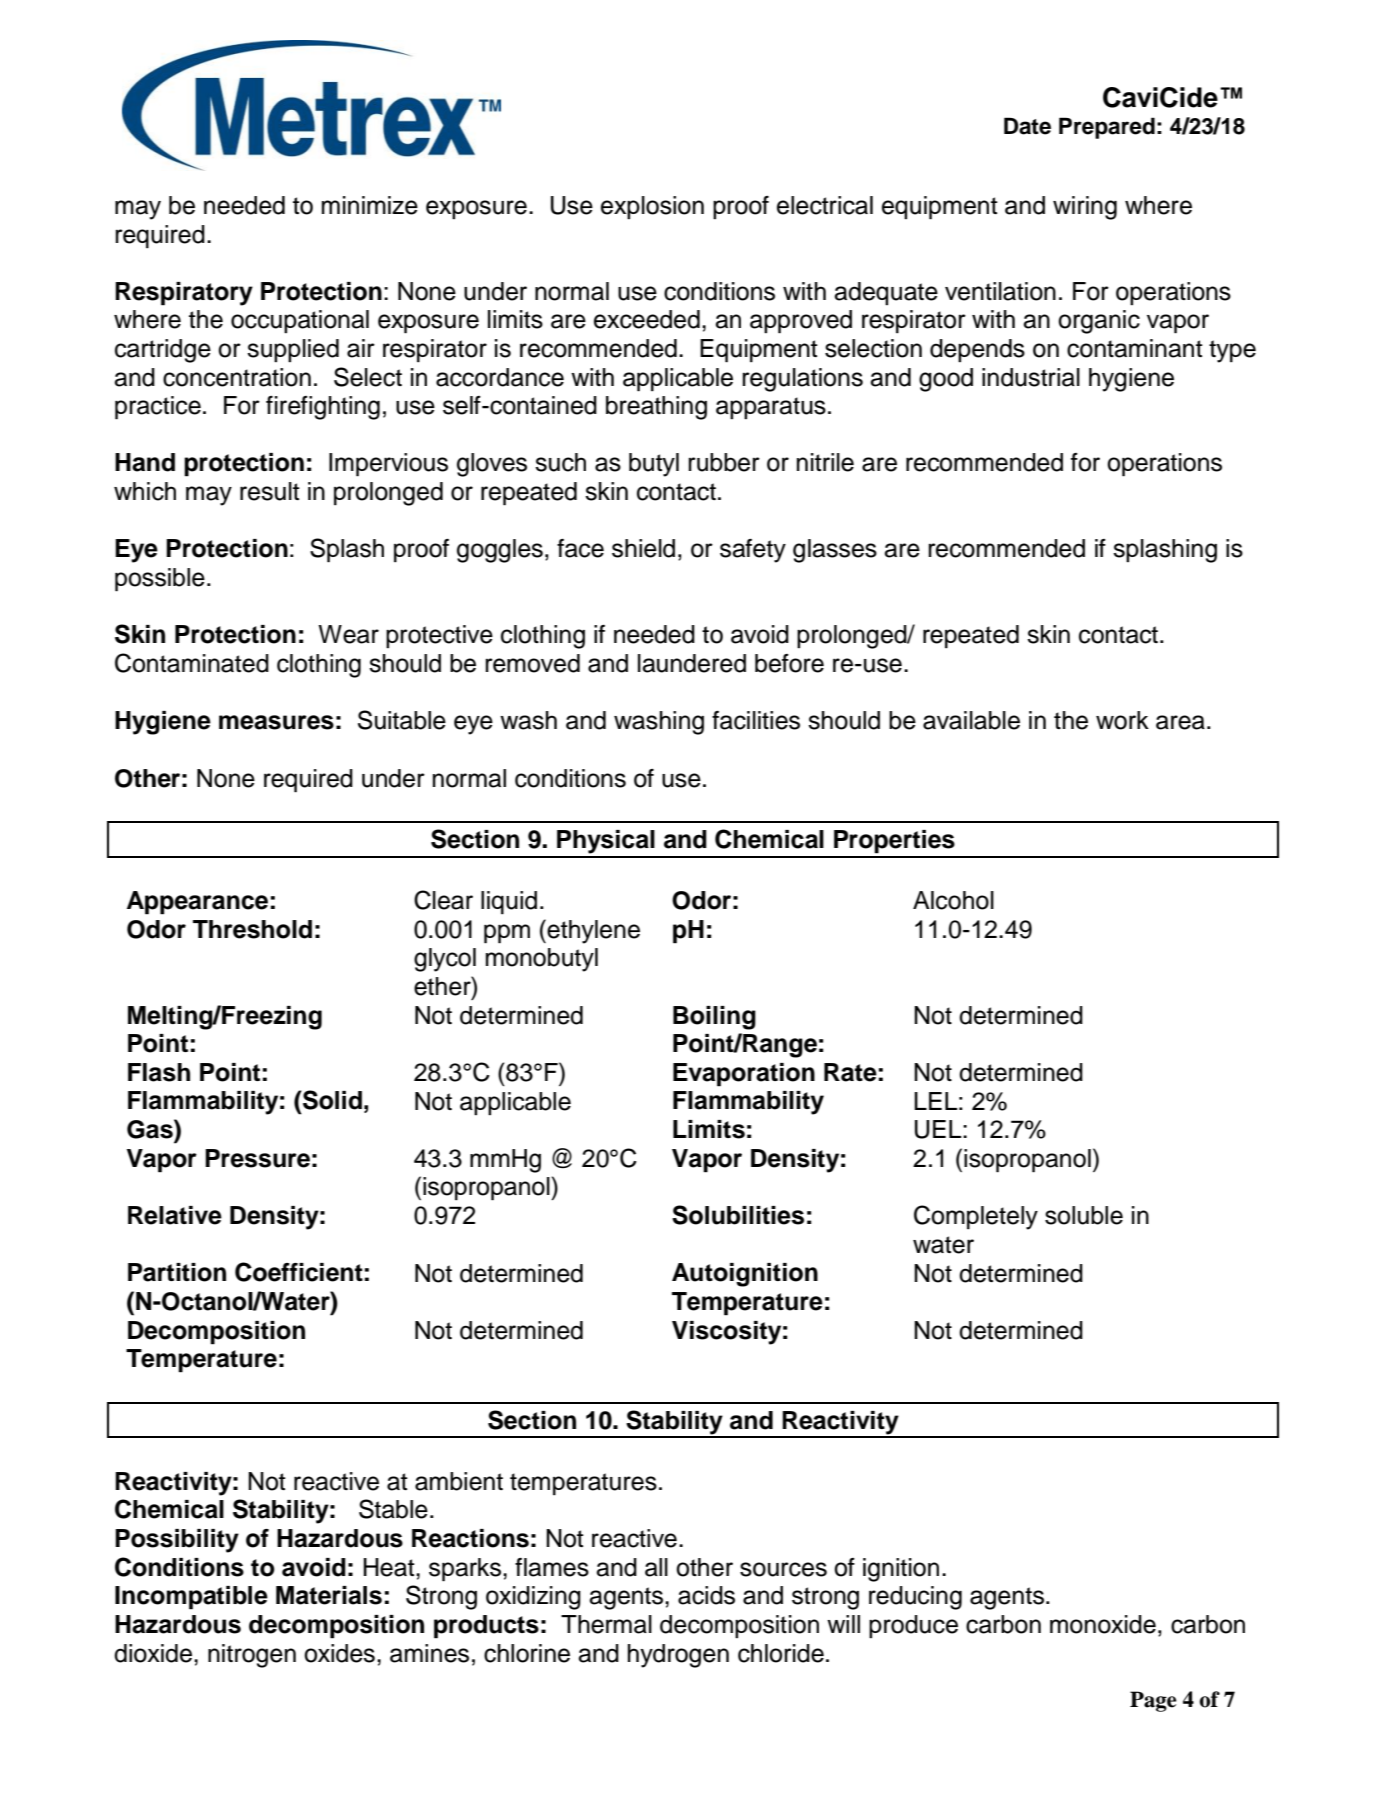 The image size is (1386, 1793). What do you see at coordinates (1031, 377) in the document?
I see `industrial` at bounding box center [1031, 377].
